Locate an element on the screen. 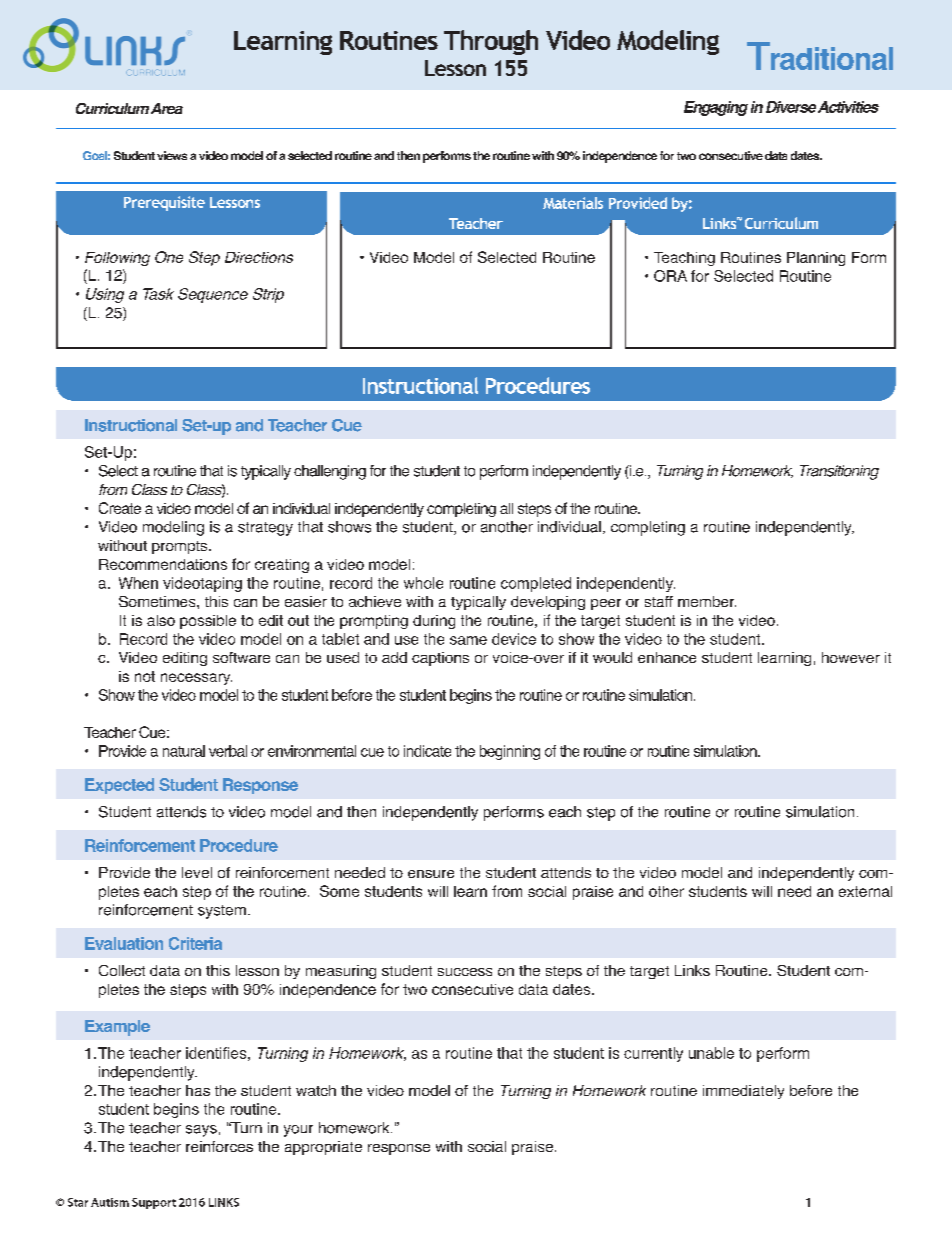 This screenshot has height=1233, width=952. Area is located at coordinates (167, 108).
